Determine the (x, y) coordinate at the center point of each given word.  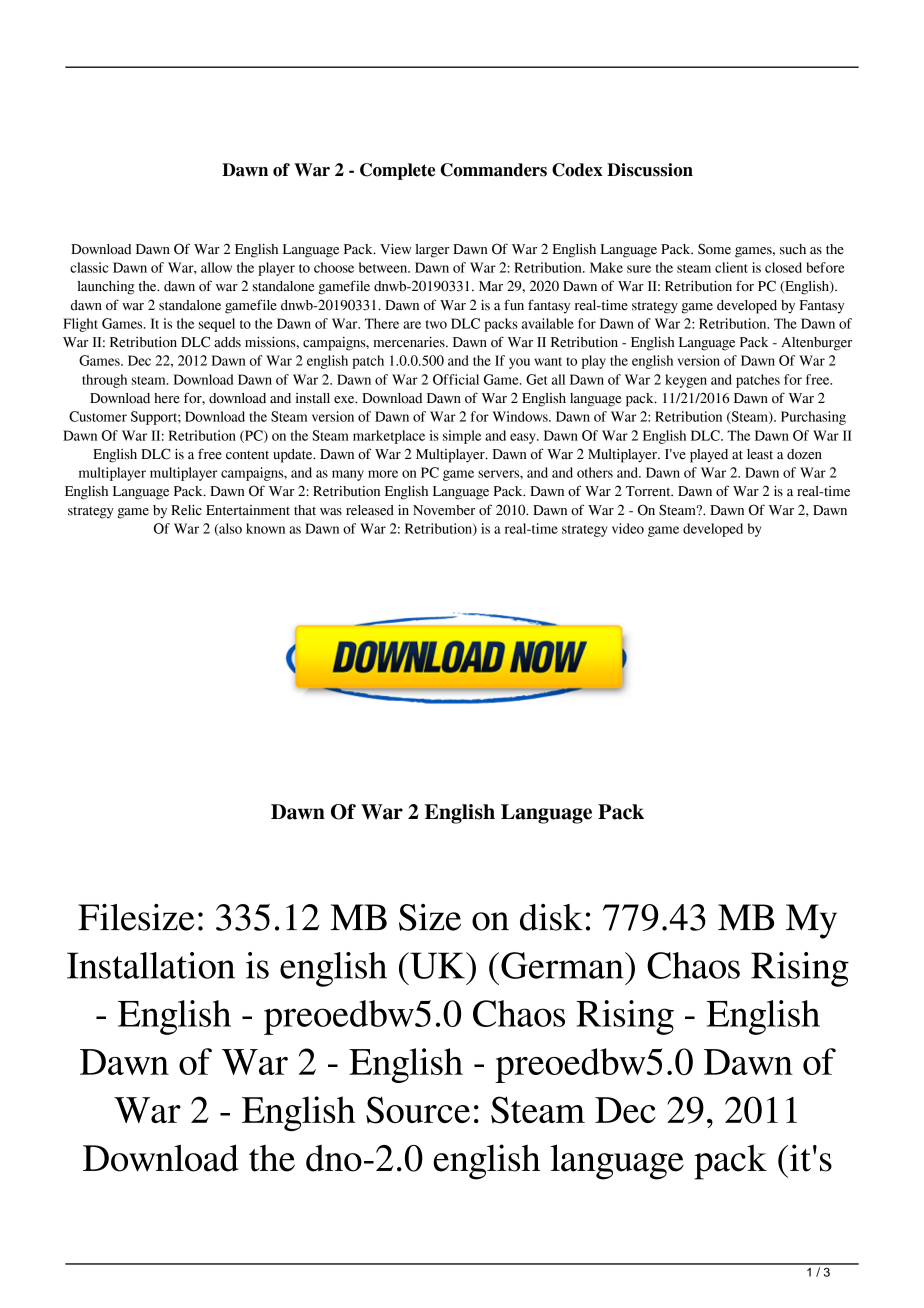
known (265, 528)
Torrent (649, 491)
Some (714, 249)
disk (551, 917)
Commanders (493, 170)
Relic (186, 510)
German (563, 965)
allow (216, 267)
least (760, 454)
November (444, 510)
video (628, 528)
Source (418, 1110)
